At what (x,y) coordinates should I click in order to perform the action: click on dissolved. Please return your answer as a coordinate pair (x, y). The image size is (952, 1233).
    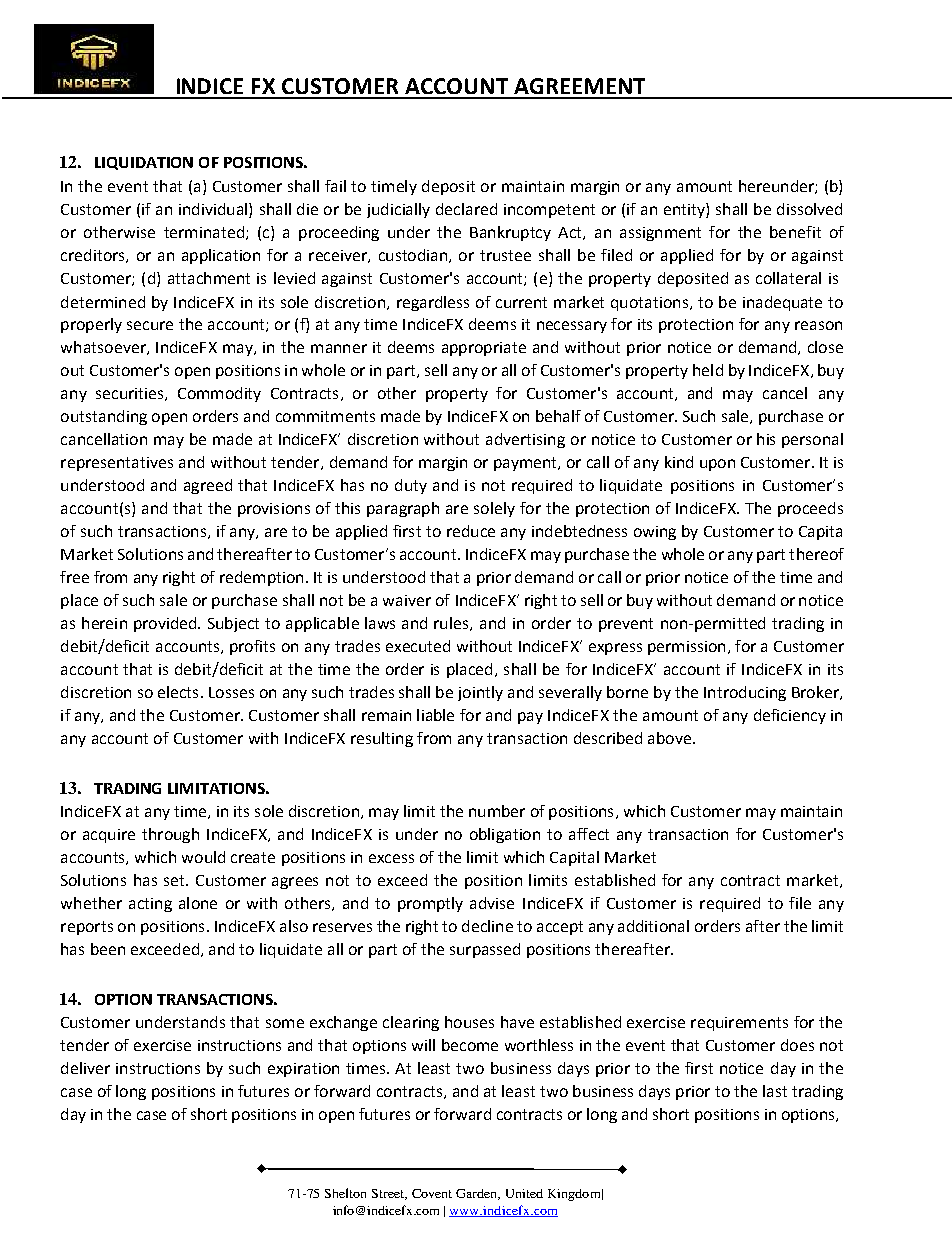
    Looking at the image, I should click on (809, 209).
